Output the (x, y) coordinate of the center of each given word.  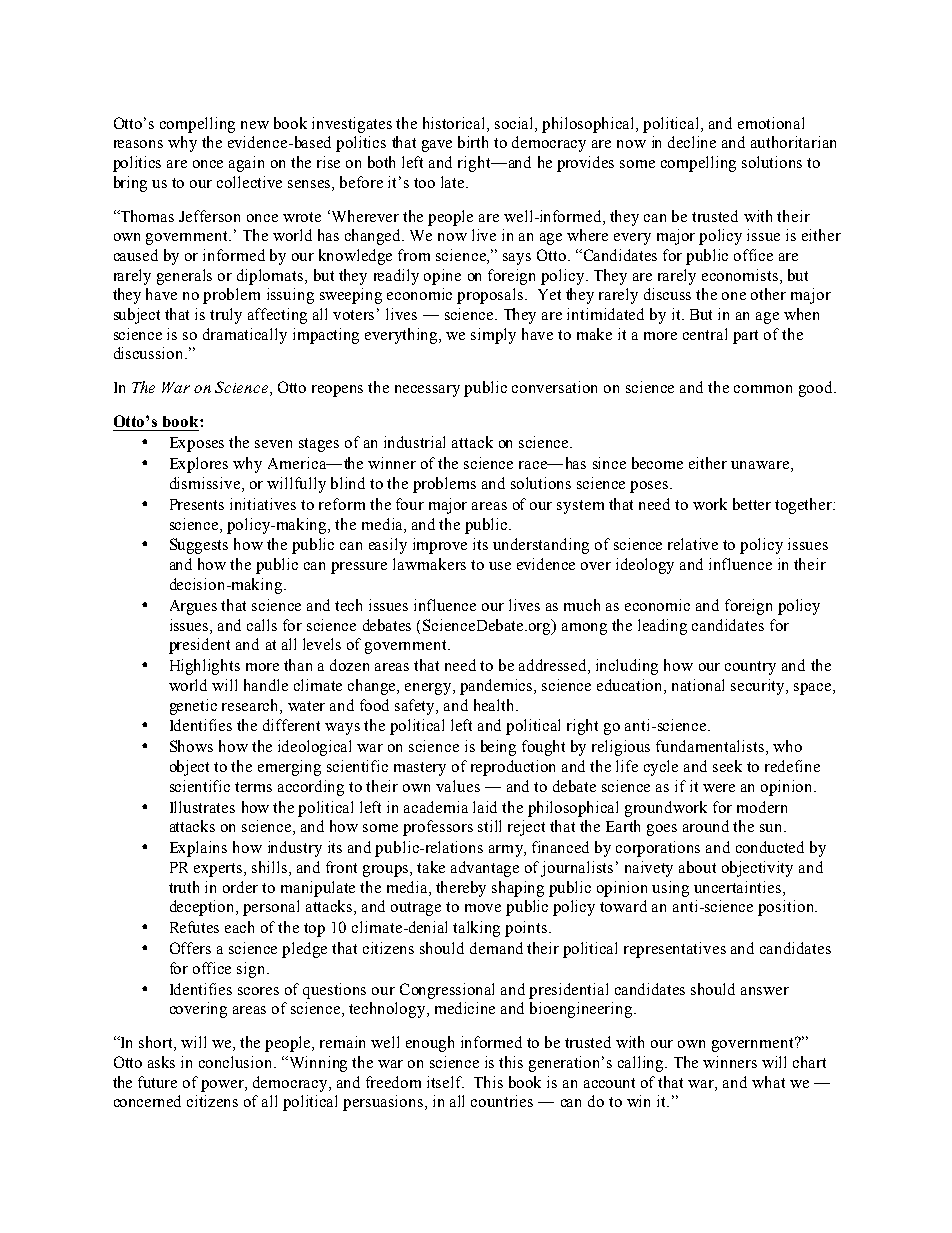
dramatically (245, 336)
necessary (427, 391)
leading (662, 627)
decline (692, 142)
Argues (193, 607)
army (507, 851)
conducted (770, 847)
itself (445, 1082)
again (246, 164)
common (763, 389)
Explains (198, 849)
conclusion (237, 1062)
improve (440, 546)
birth (473, 142)
